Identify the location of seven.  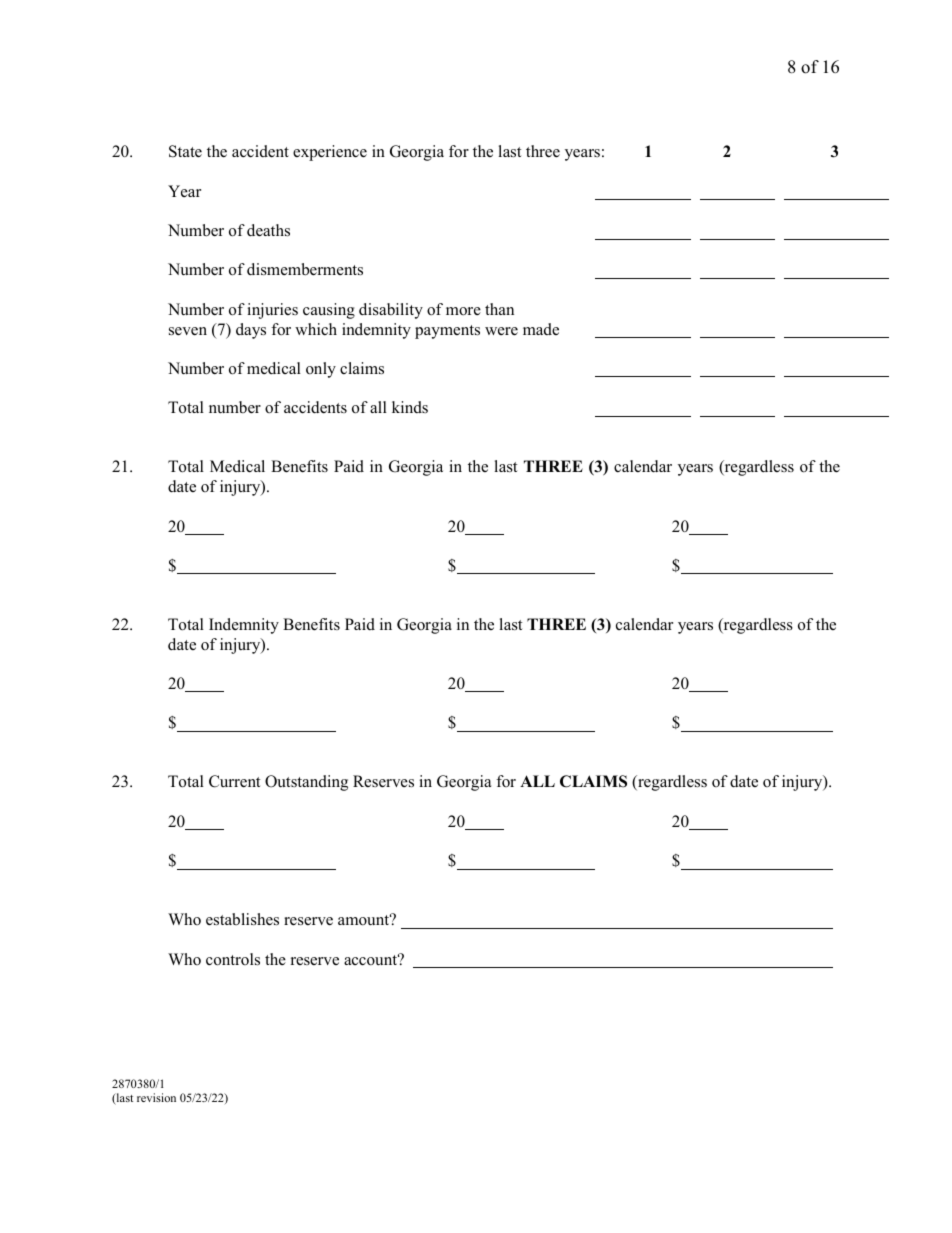
(188, 331).
